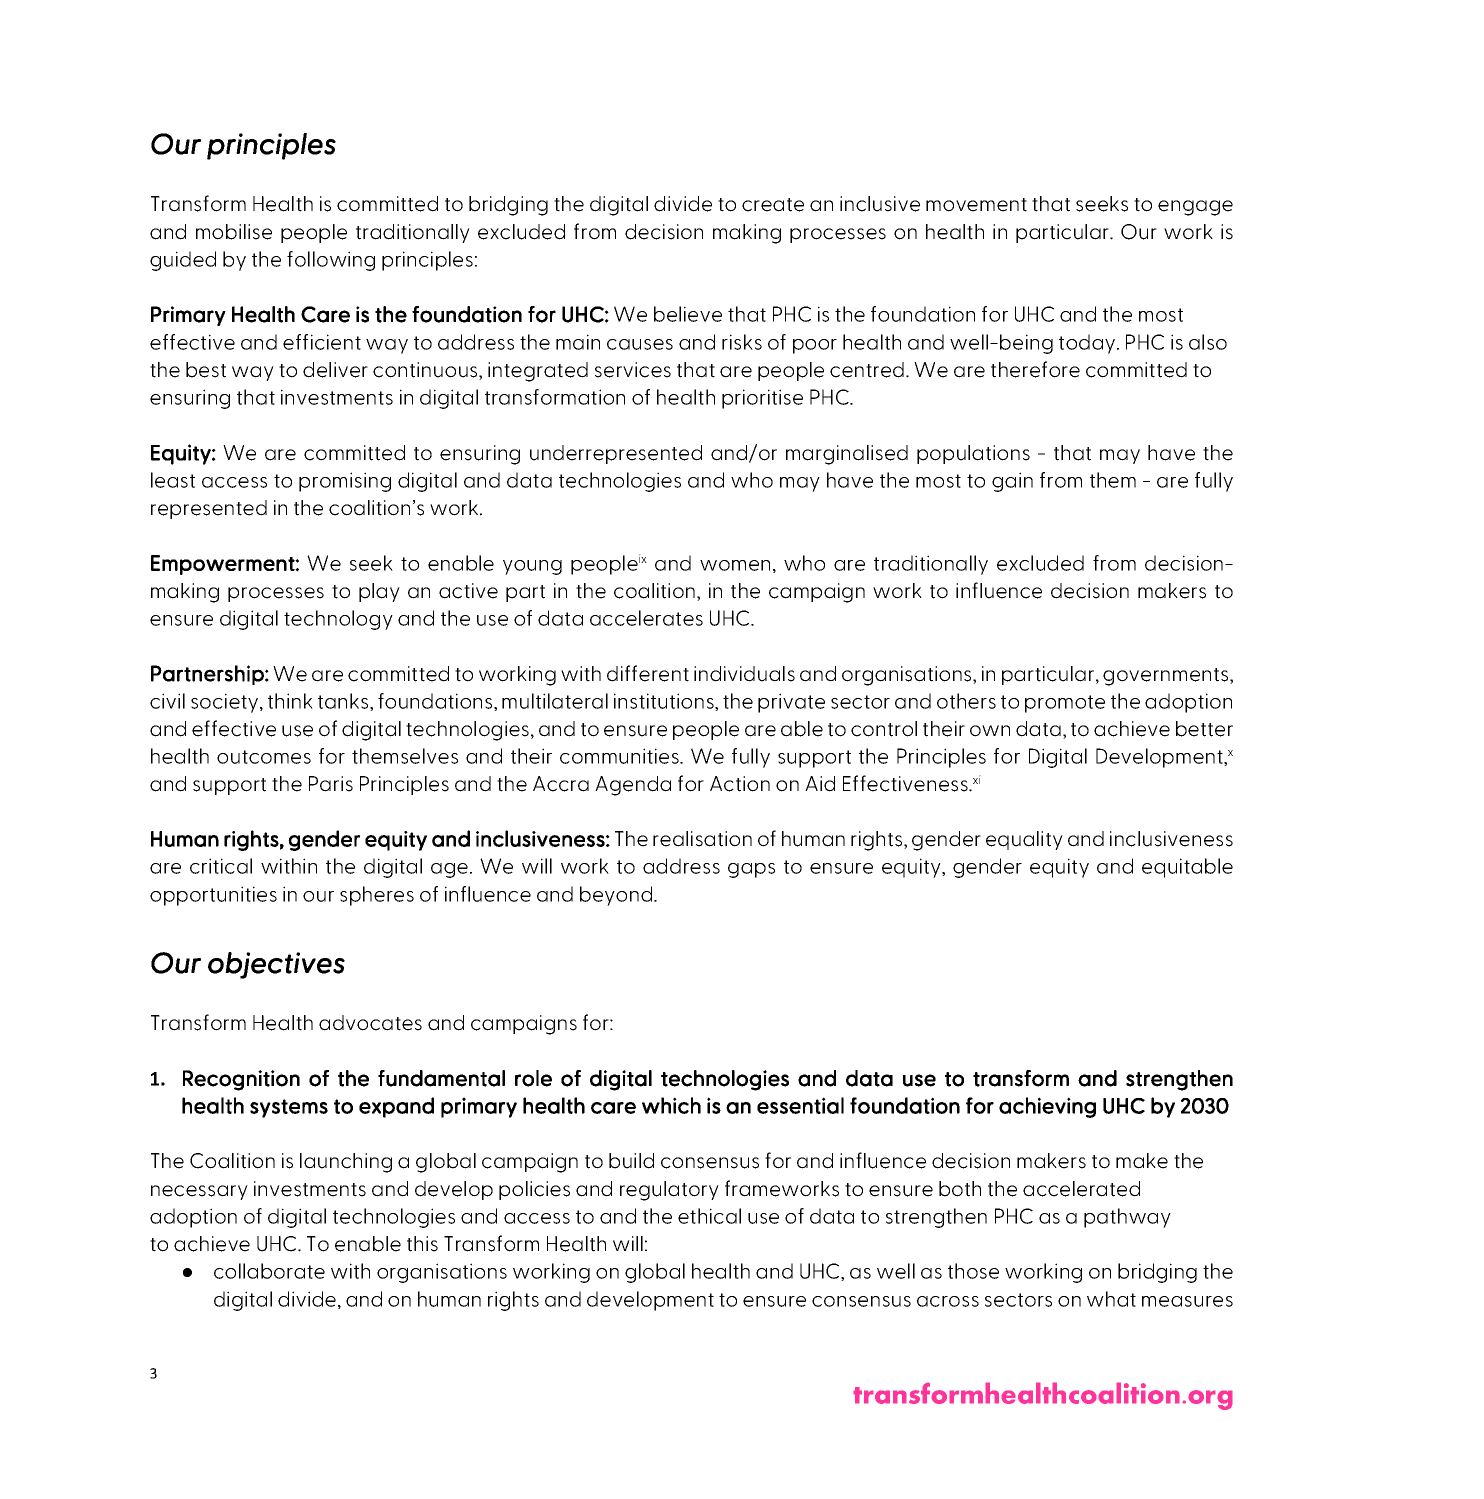 The height and width of the image is (1499, 1484). I want to click on collaborate, so click(269, 1271).
